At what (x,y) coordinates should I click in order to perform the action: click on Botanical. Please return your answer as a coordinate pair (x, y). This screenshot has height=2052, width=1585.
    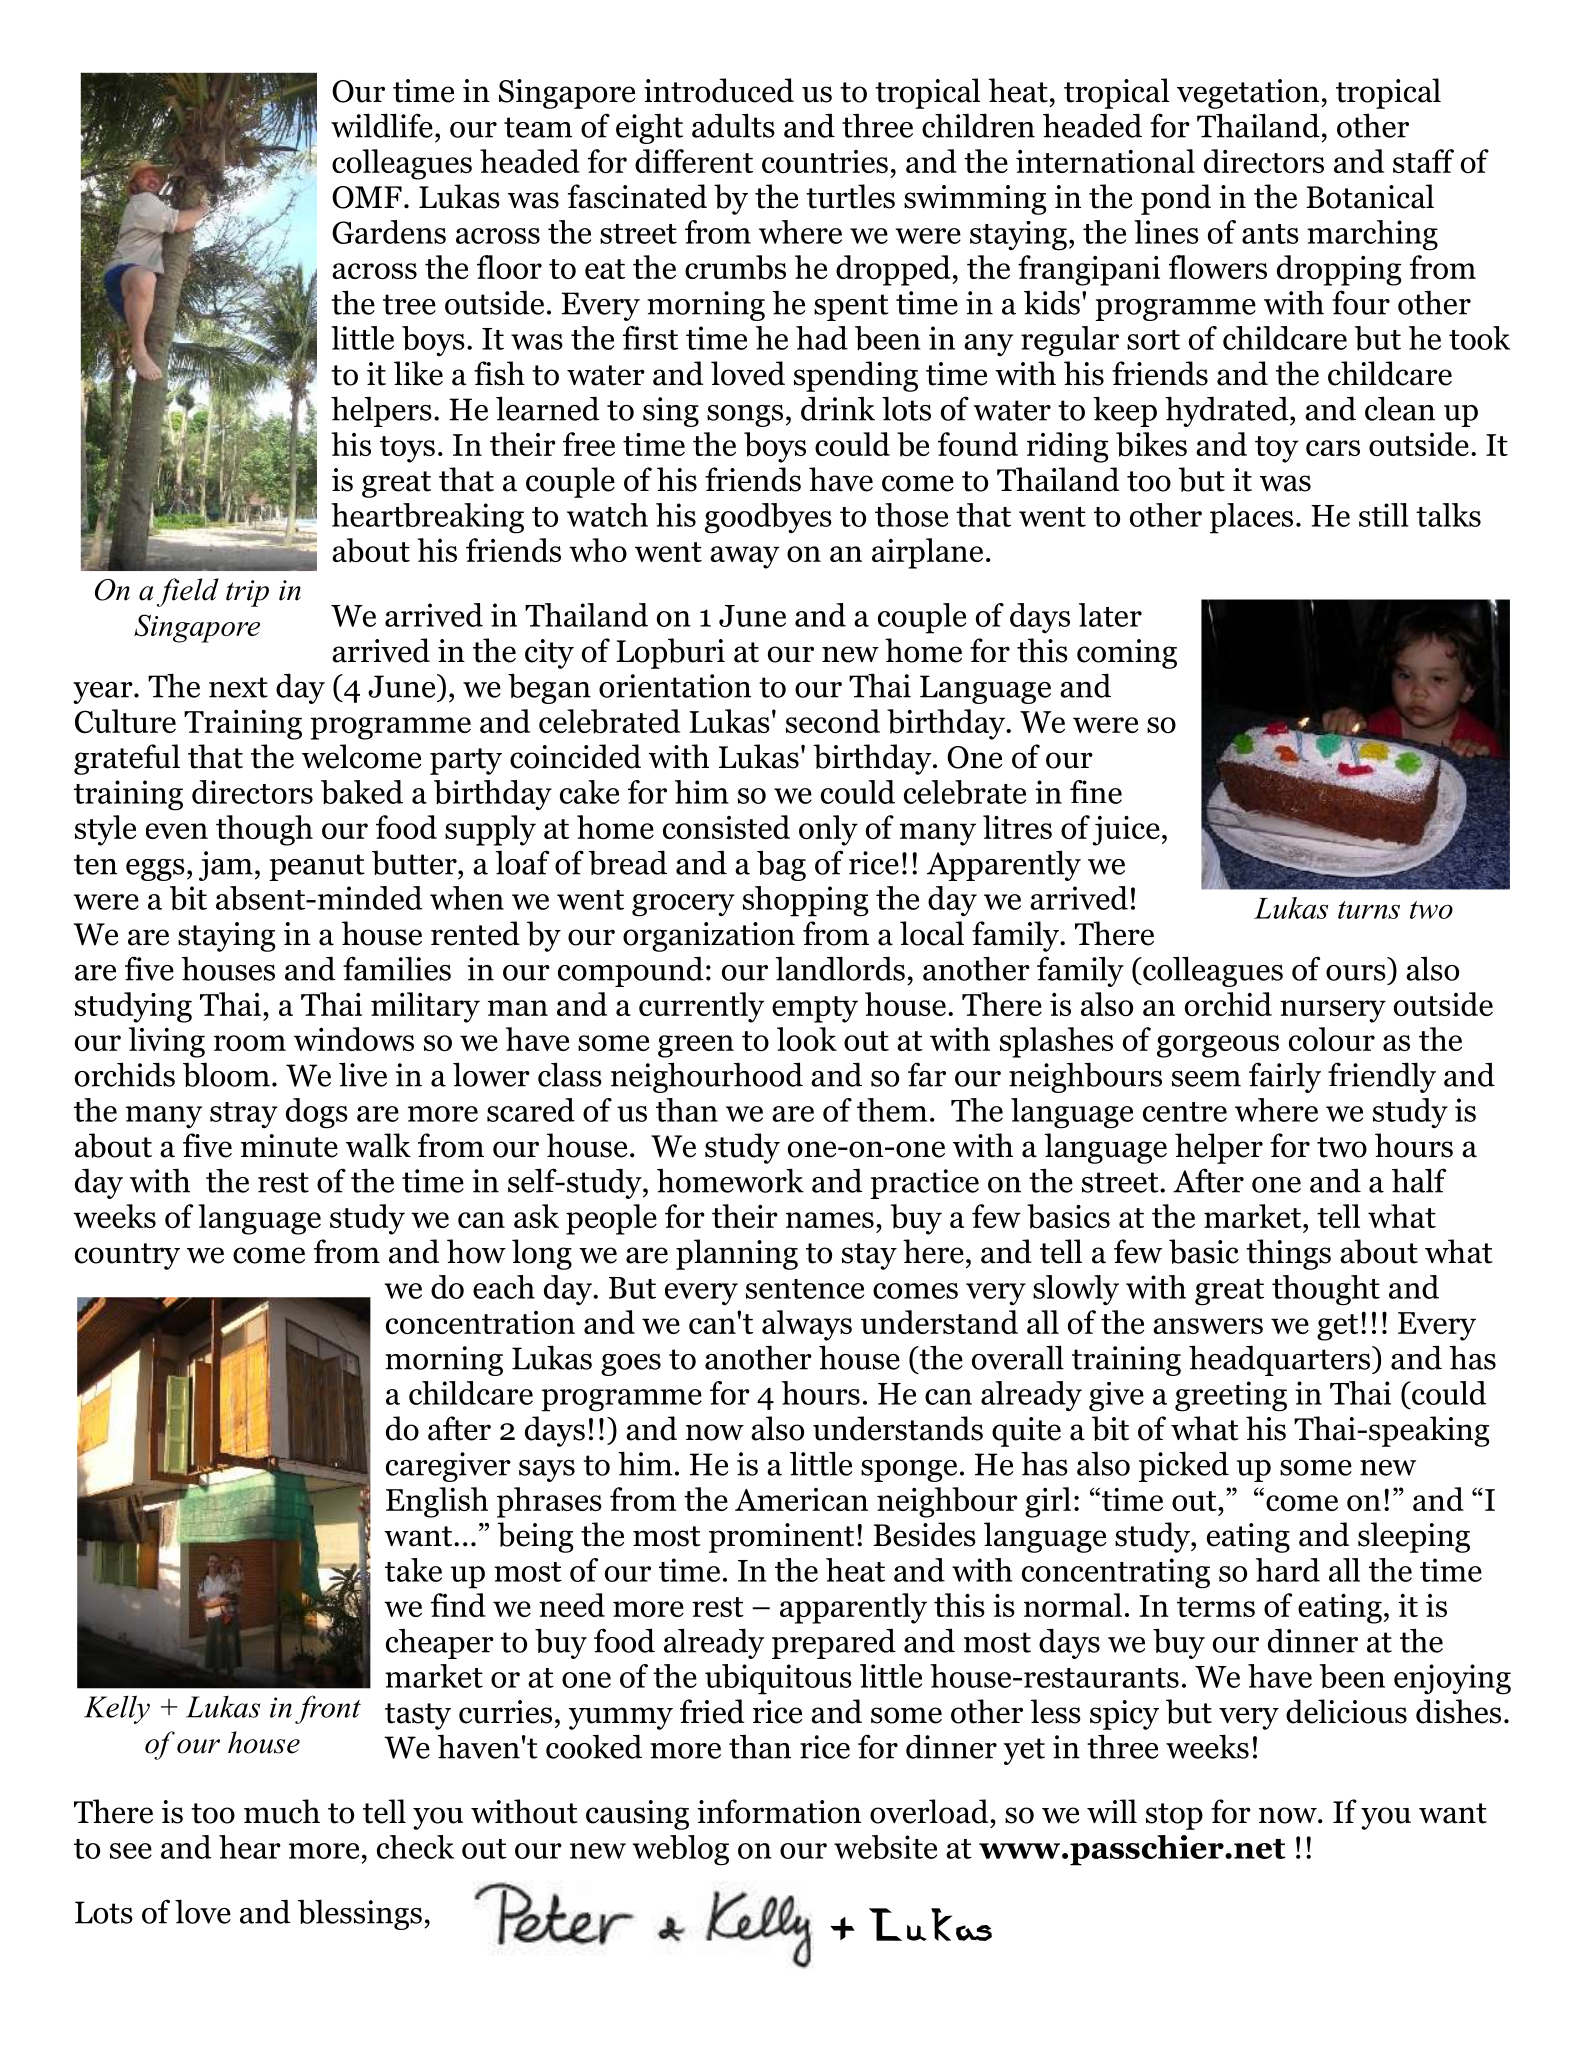
    Looking at the image, I should click on (1370, 196).
